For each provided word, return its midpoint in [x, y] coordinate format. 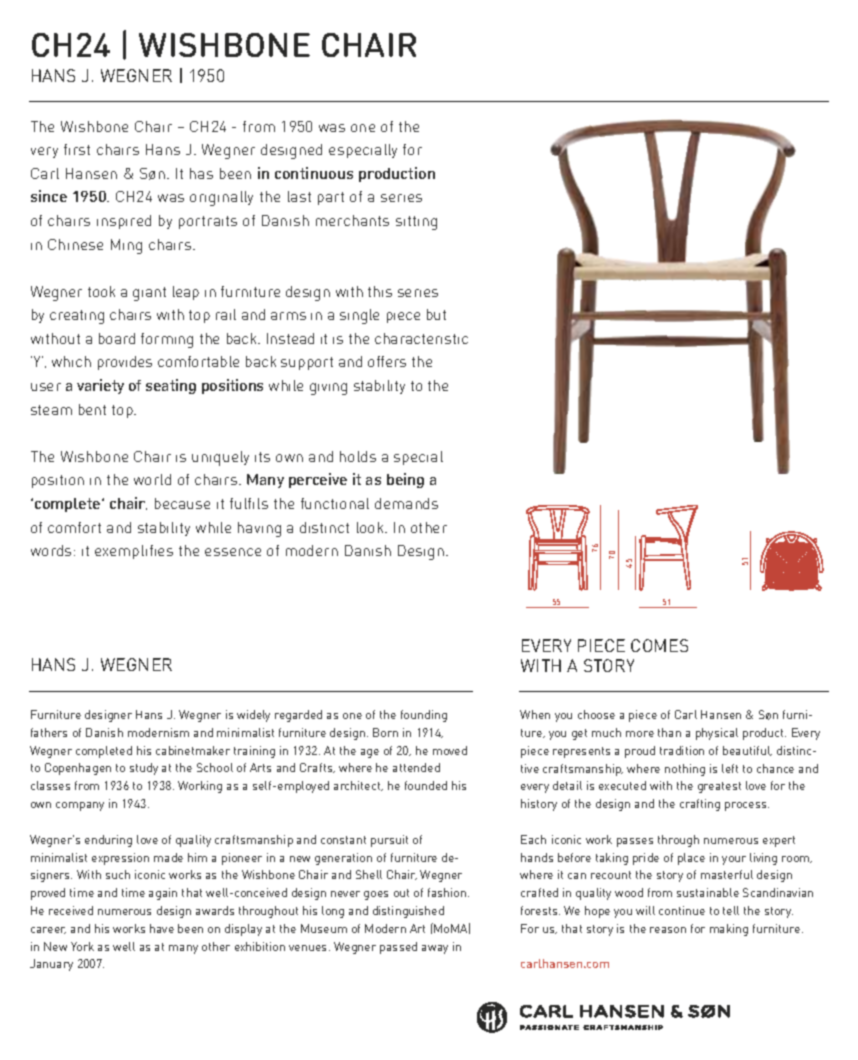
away [435, 949]
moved [450, 750]
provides [125, 363]
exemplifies [134, 552]
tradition [682, 750]
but [436, 314]
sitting [416, 223]
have [162, 928]
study [144, 769]
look [371, 527]
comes [659, 645]
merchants [352, 220]
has [201, 173]
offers [387, 361]
